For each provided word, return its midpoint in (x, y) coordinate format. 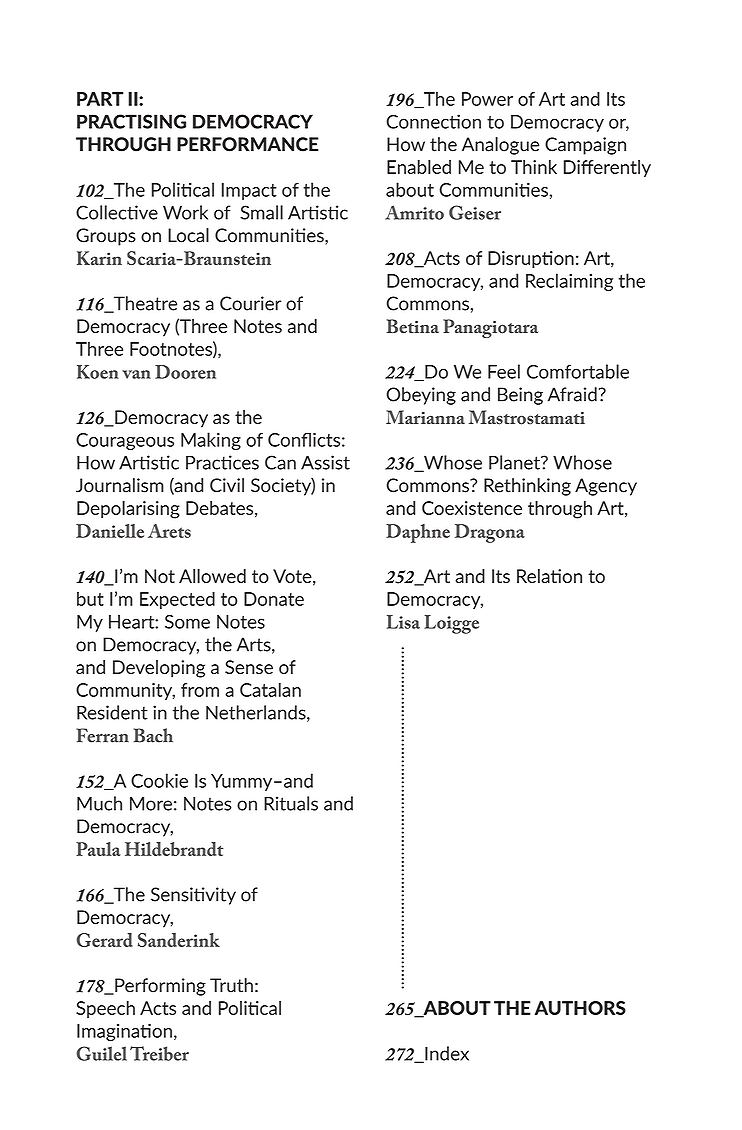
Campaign (585, 146)
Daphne (418, 533)
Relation (549, 576)
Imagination (124, 1032)
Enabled (419, 167)
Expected (177, 600)
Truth (231, 985)
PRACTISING (131, 121)
